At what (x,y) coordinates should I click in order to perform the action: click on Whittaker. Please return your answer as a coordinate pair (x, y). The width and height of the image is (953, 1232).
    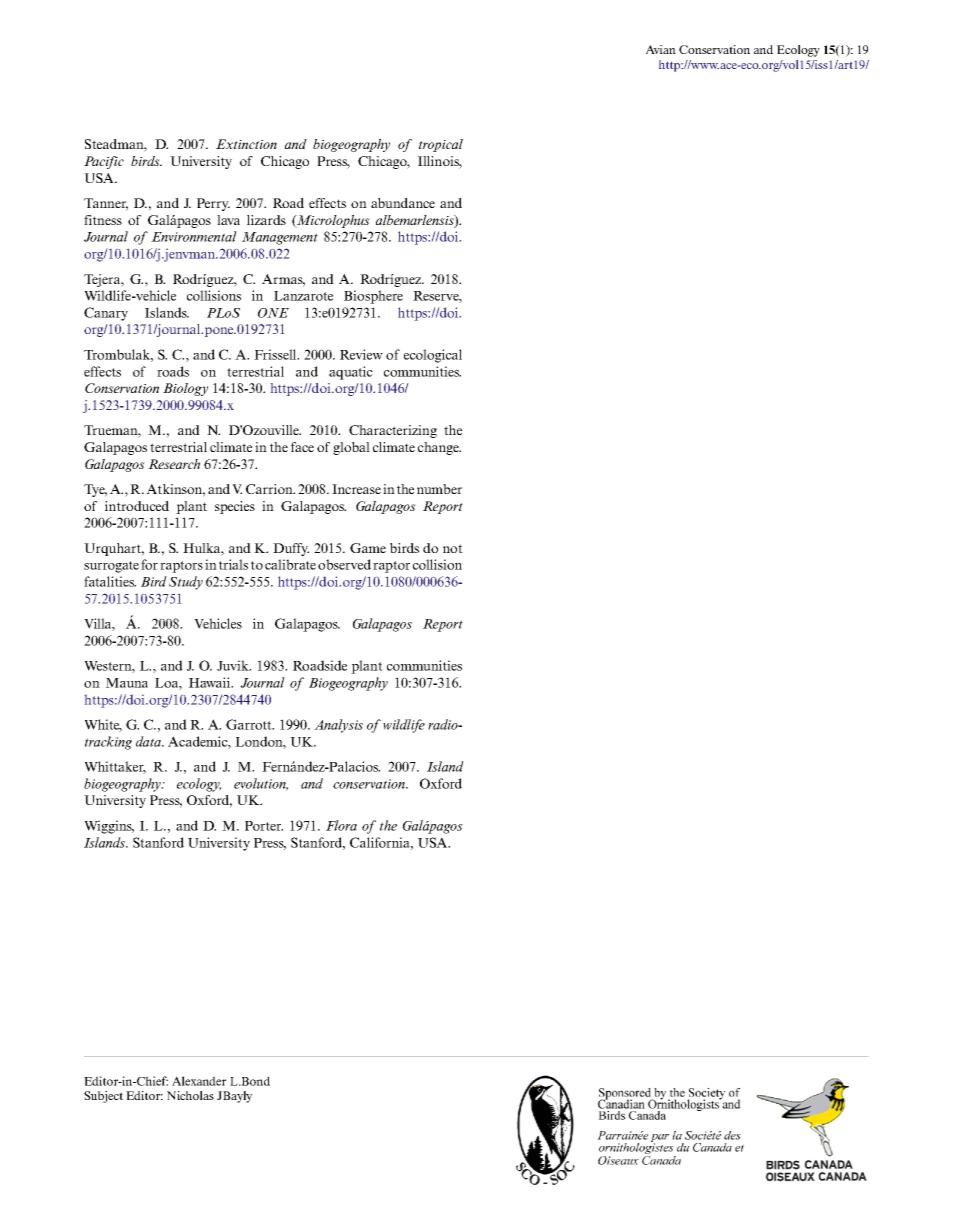
    Looking at the image, I should click on (115, 767).
